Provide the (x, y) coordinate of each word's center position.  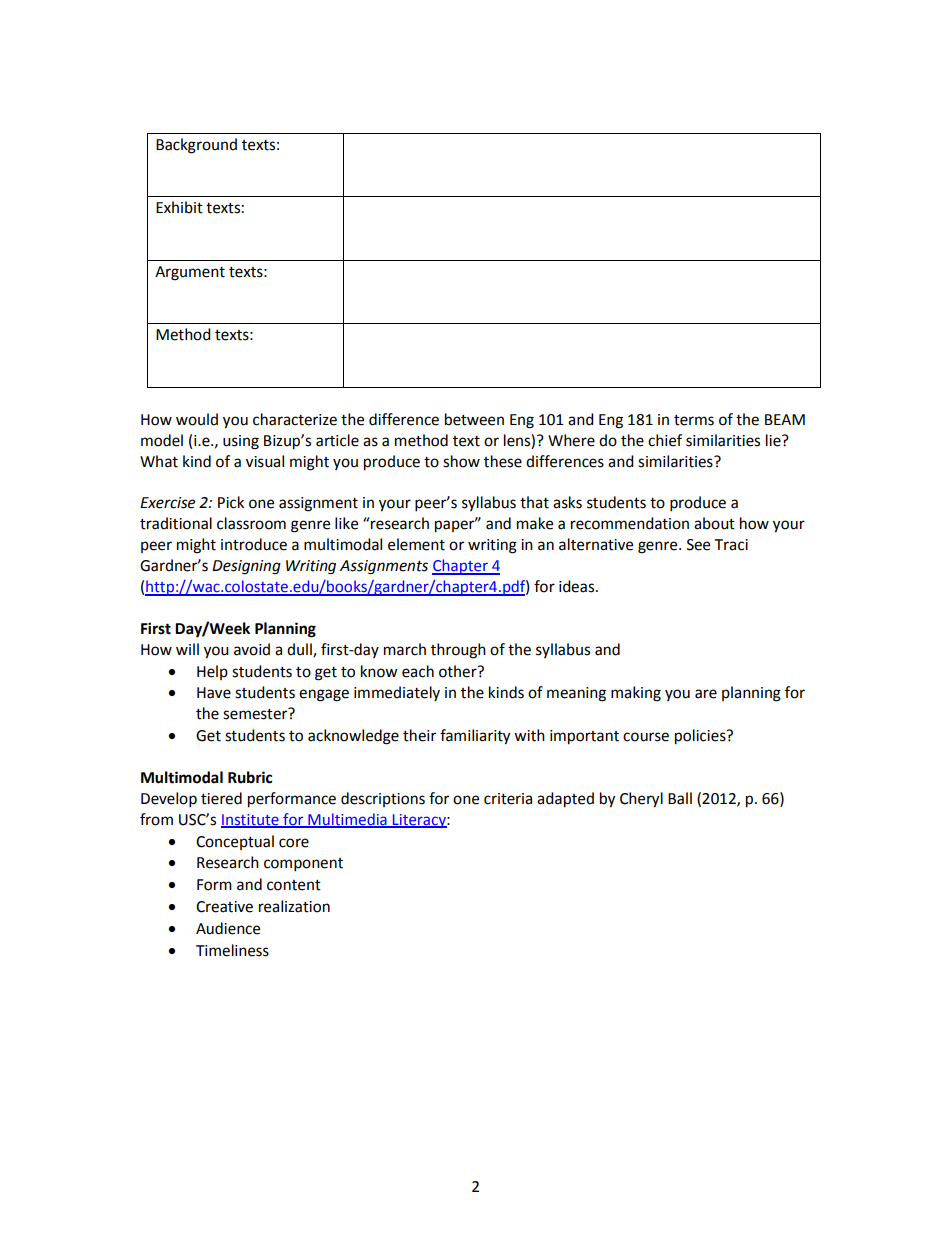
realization (294, 906)
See (698, 545)
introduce (254, 544)
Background (196, 146)
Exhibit (179, 207)
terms (694, 420)
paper (456, 526)
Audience (228, 928)
